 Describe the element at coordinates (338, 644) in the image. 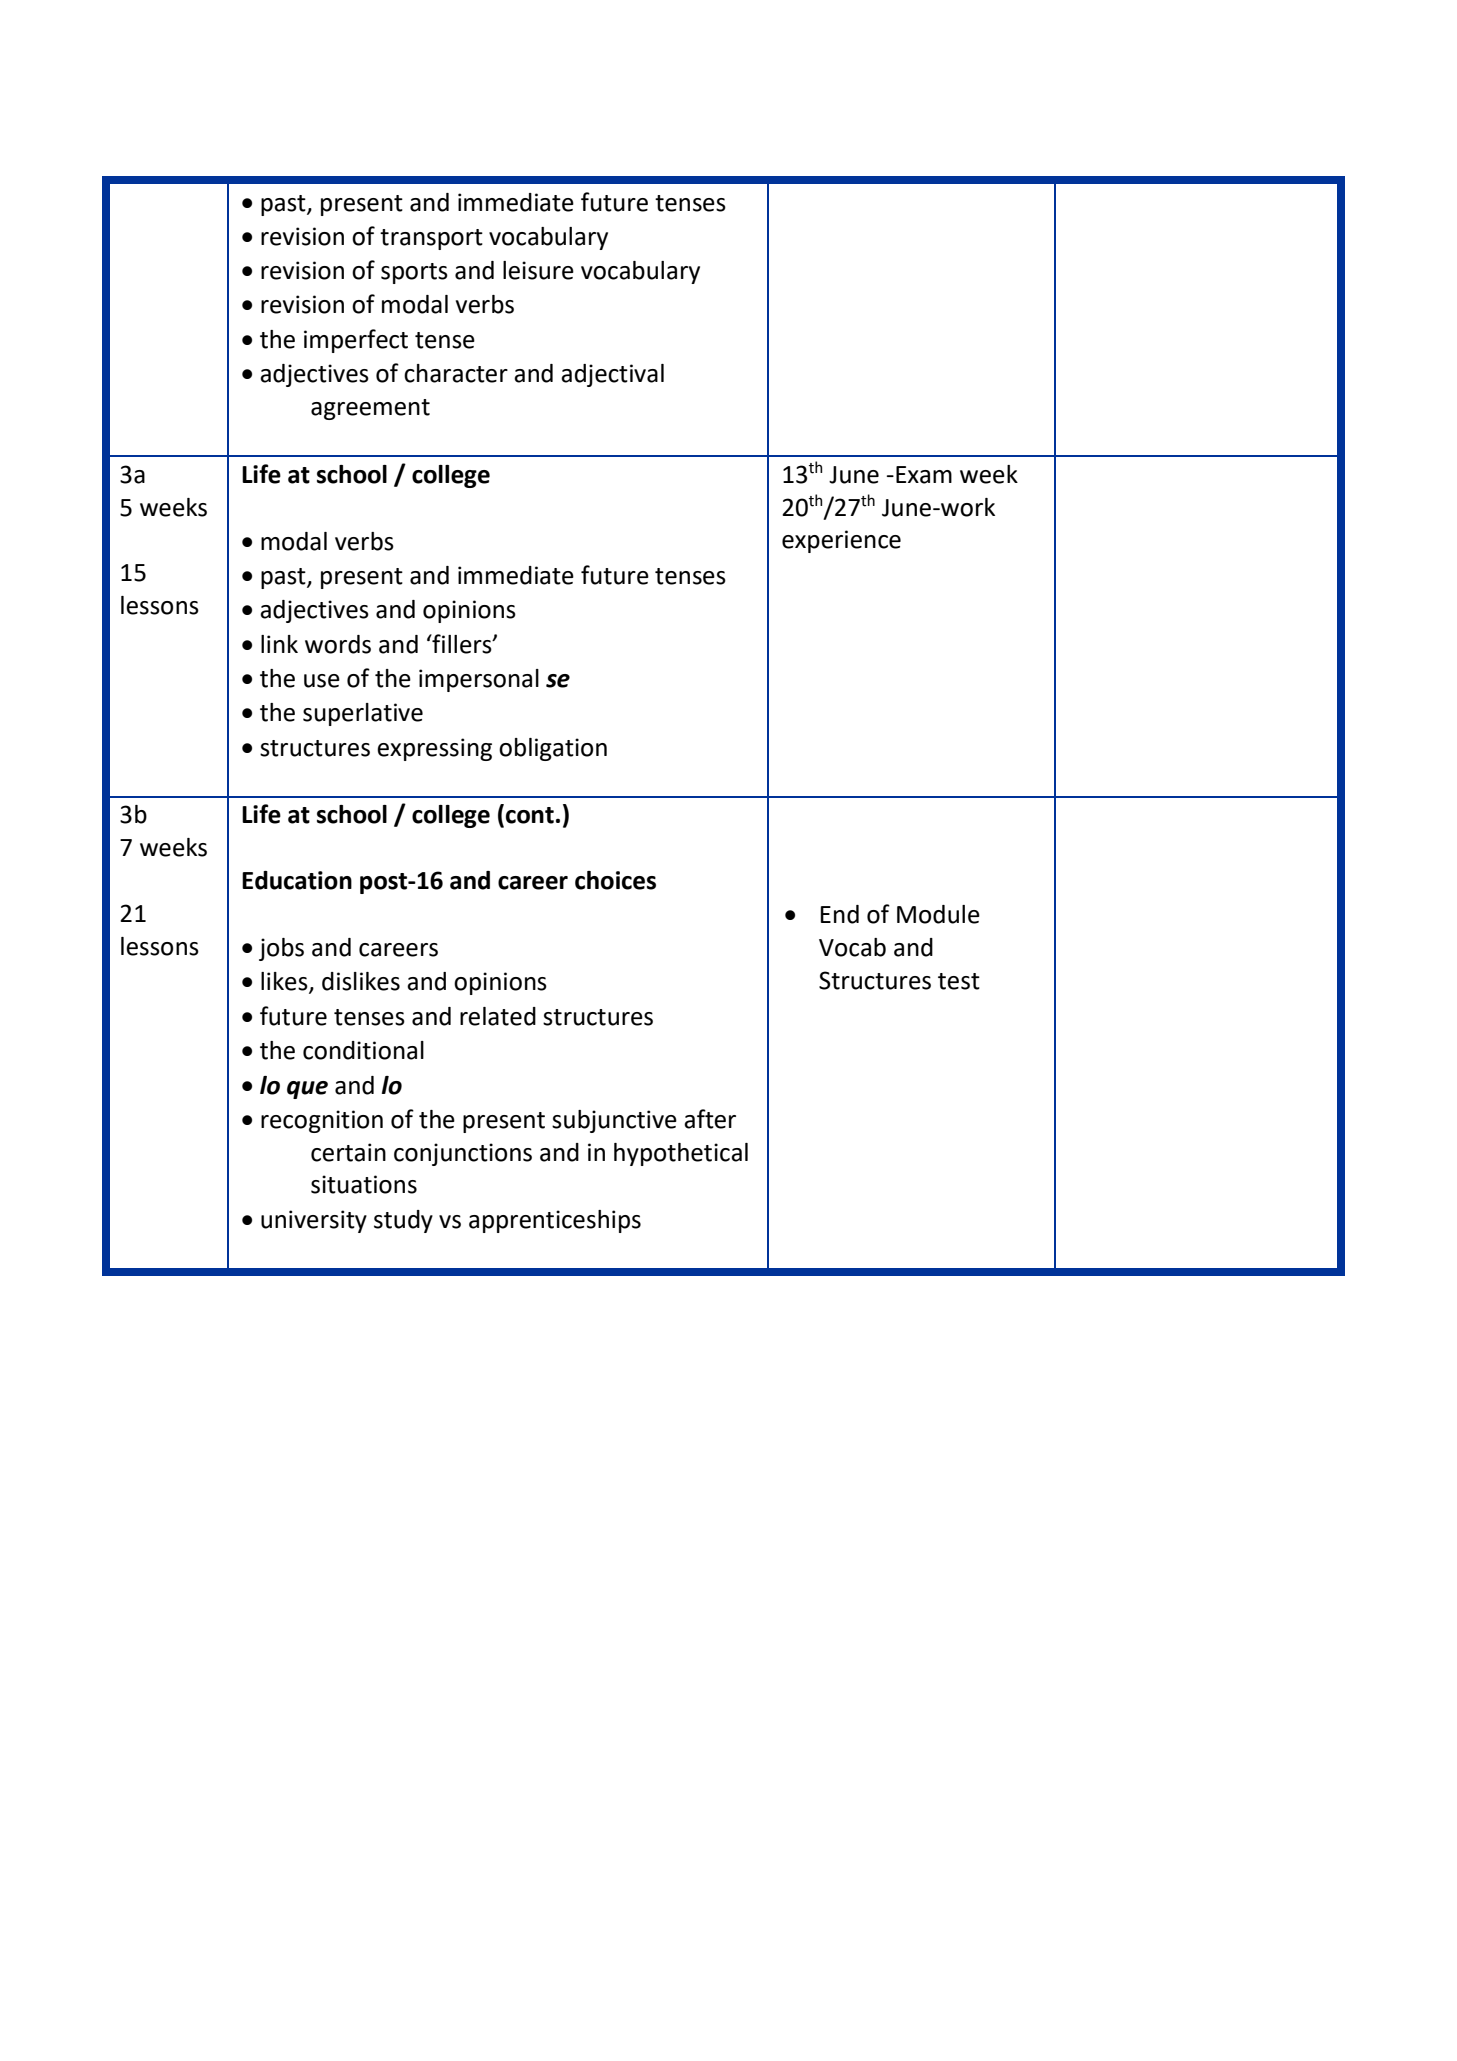

I see `words` at that location.
